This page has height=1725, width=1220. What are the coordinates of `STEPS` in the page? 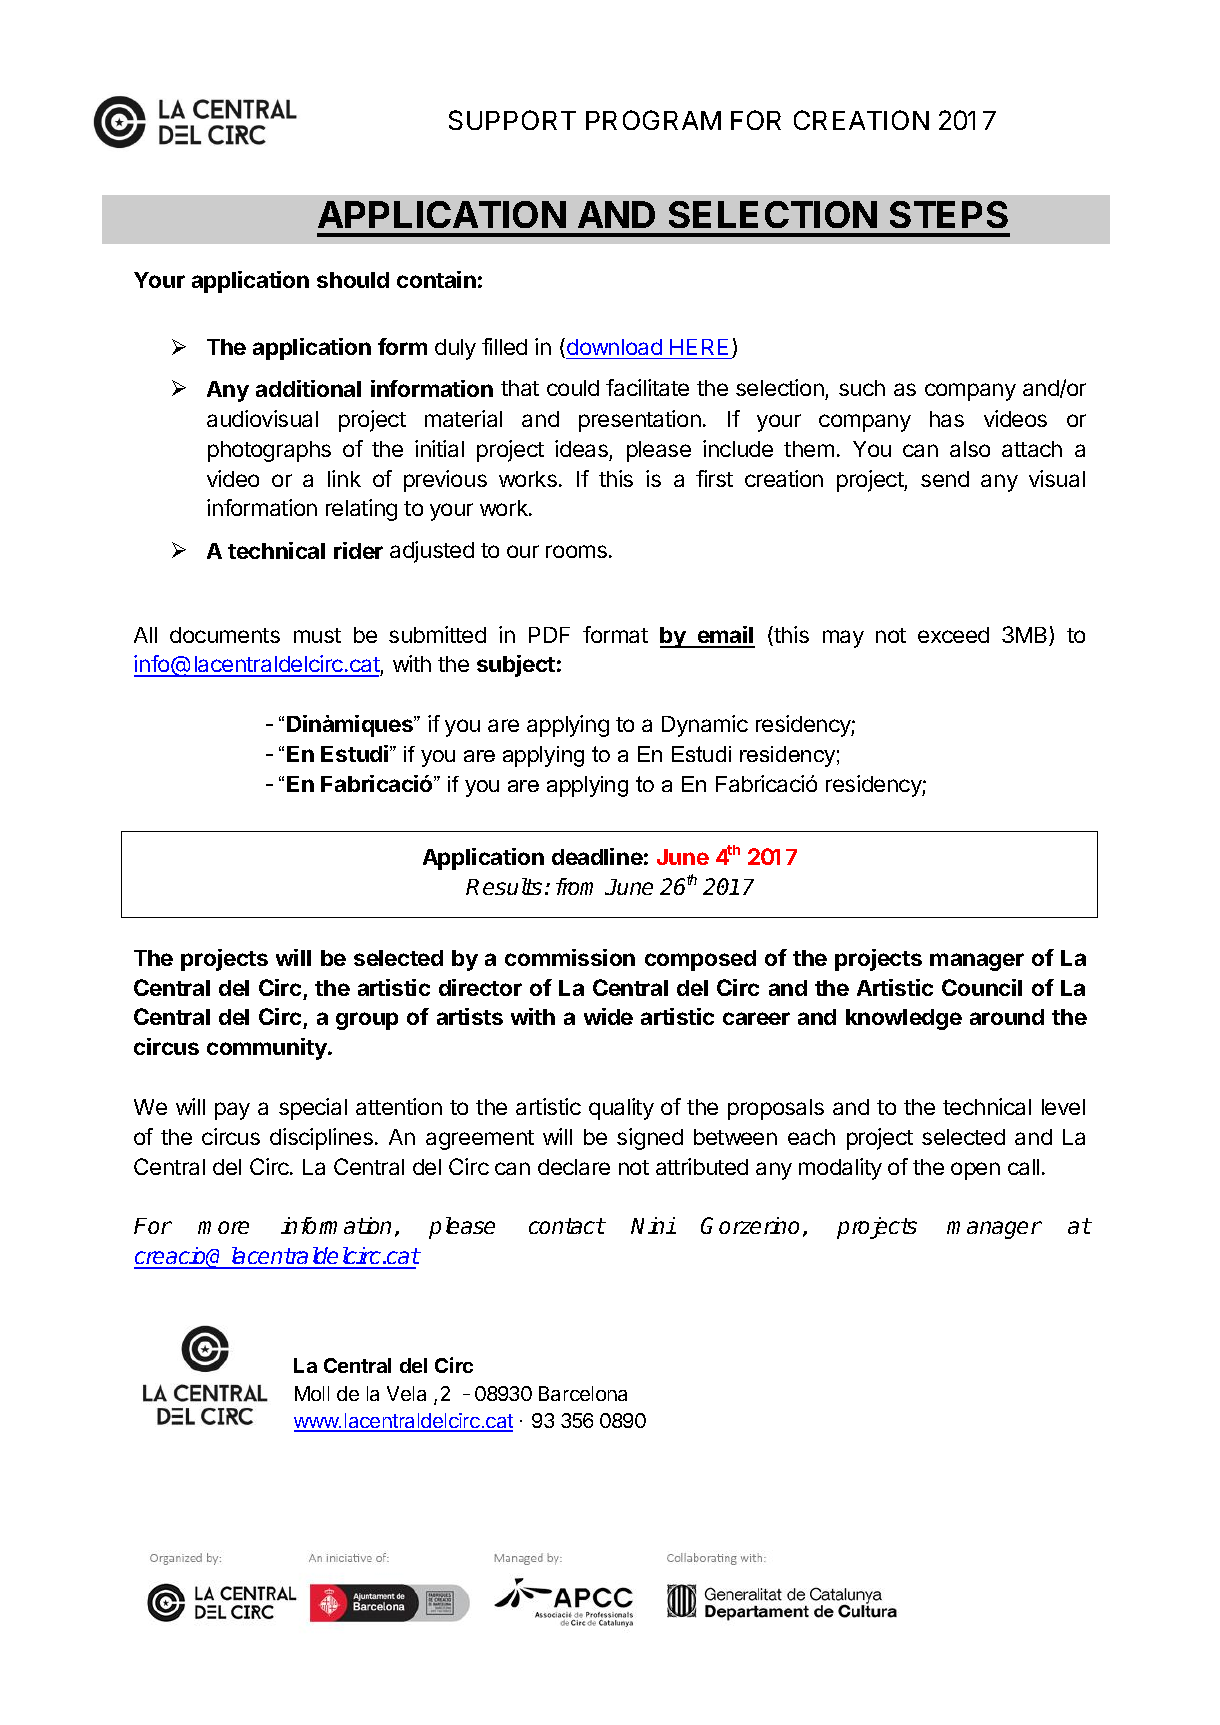 It's located at (949, 214).
